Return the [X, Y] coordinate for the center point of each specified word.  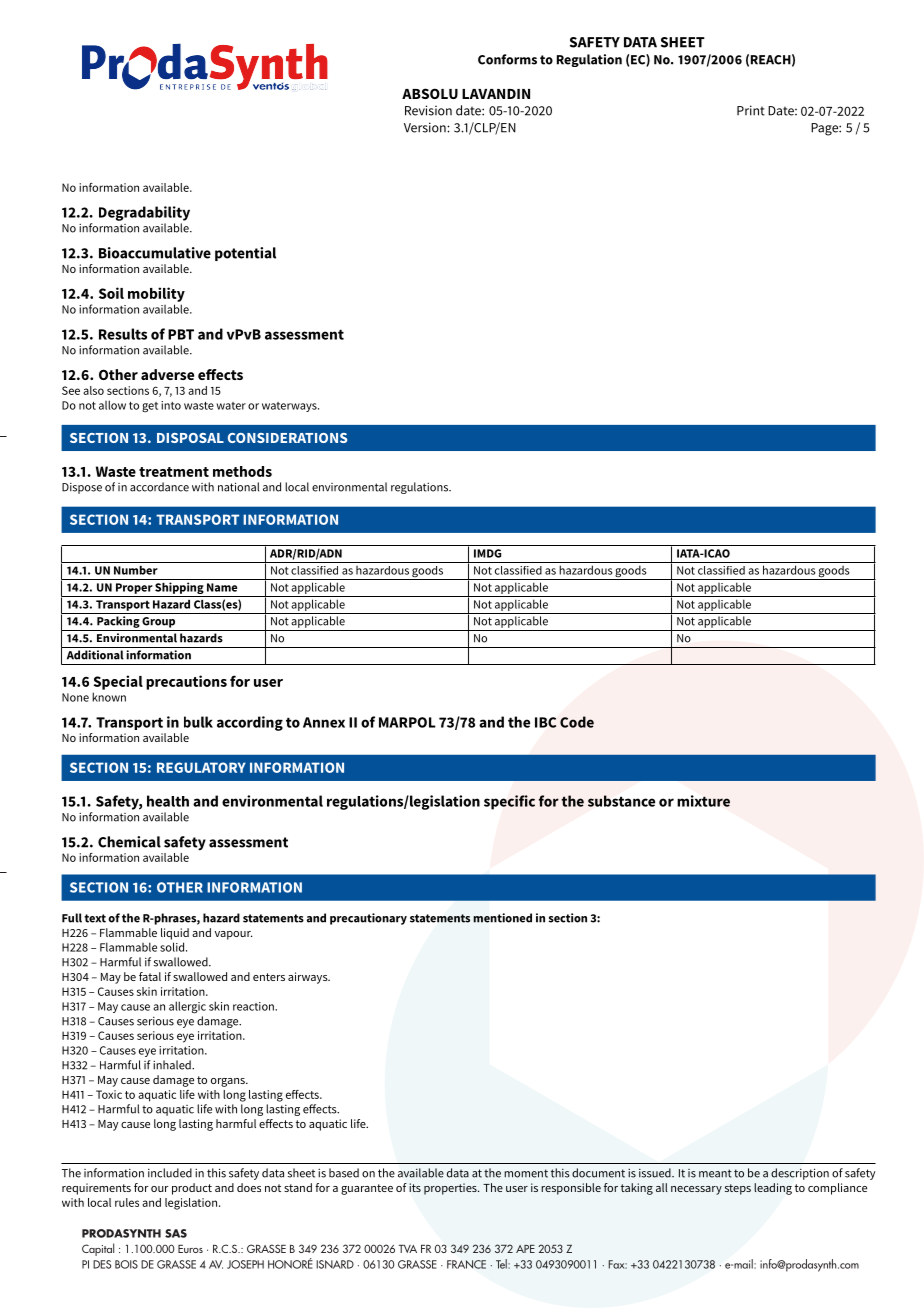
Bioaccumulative [155, 253]
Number [136, 570]
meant [715, 1173]
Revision [428, 110]
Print [751, 110]
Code [577, 722]
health [168, 801]
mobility [156, 294]
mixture [703, 801]
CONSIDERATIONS [287, 438]
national [238, 487]
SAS [176, 1233]
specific [509, 802]
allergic [187, 1007]
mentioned [502, 918]
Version [426, 127]
